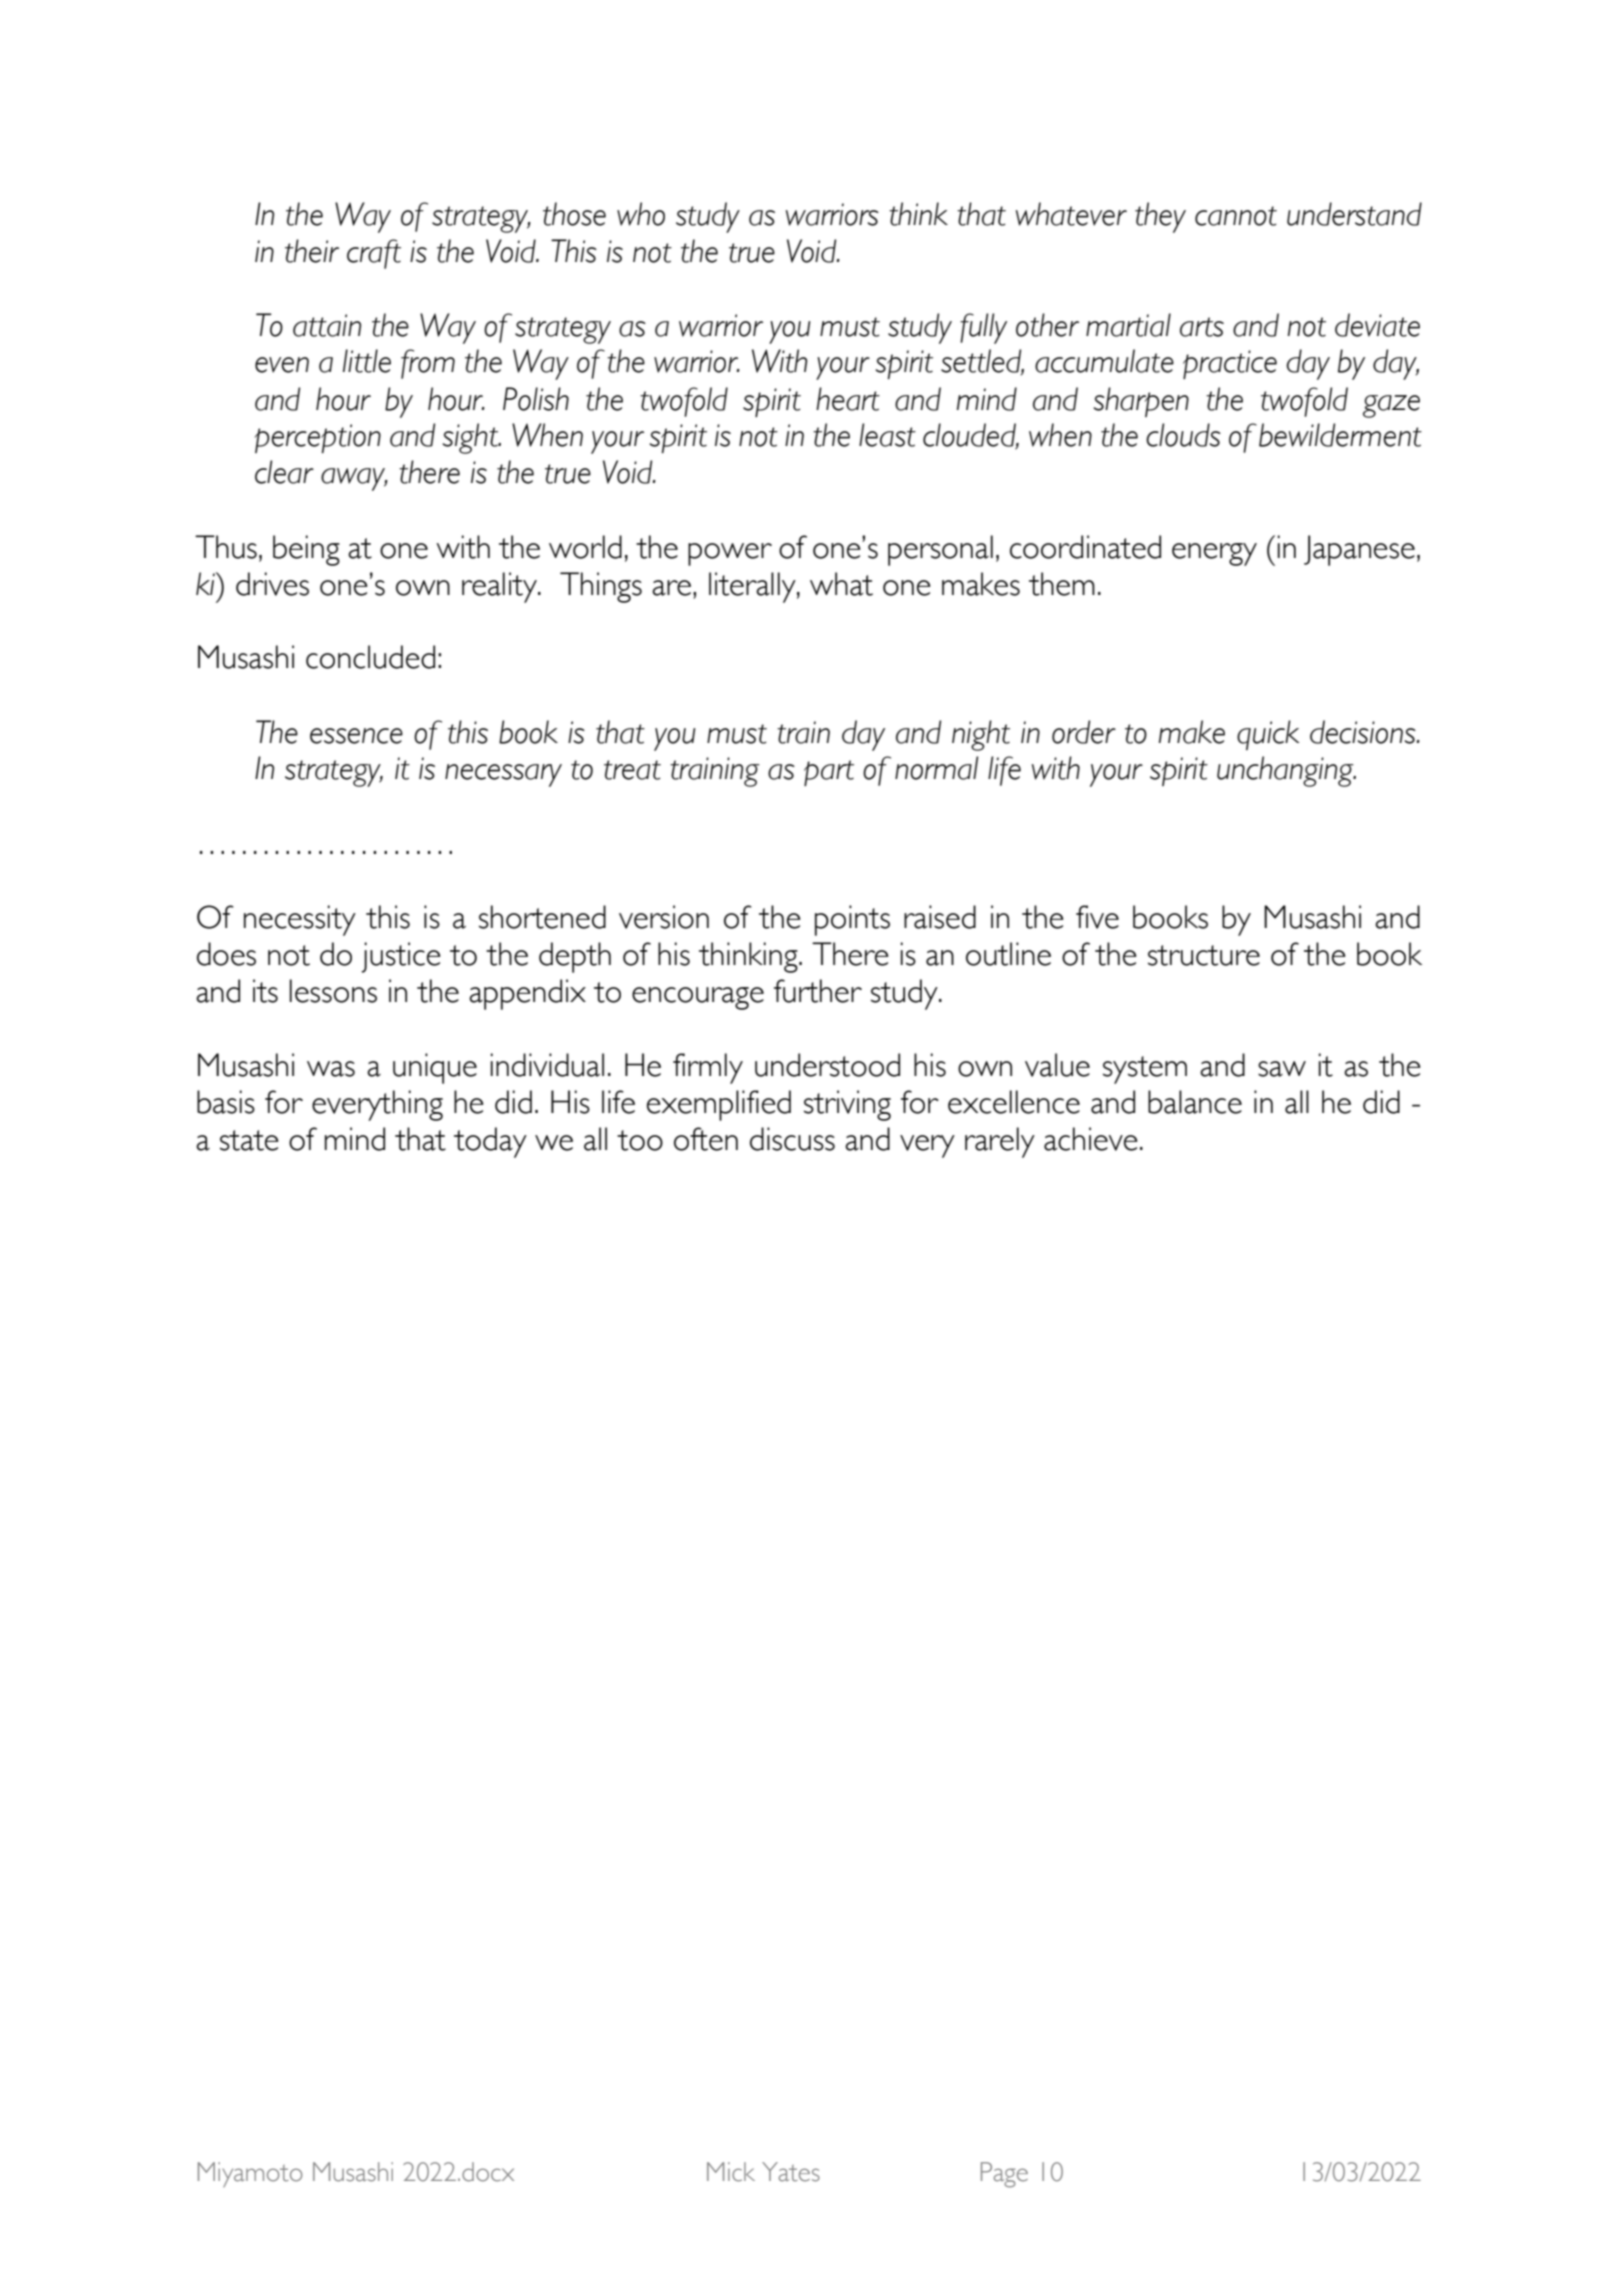  Describe the element at coordinates (848, 399) in the page. I see `heart` at that location.
